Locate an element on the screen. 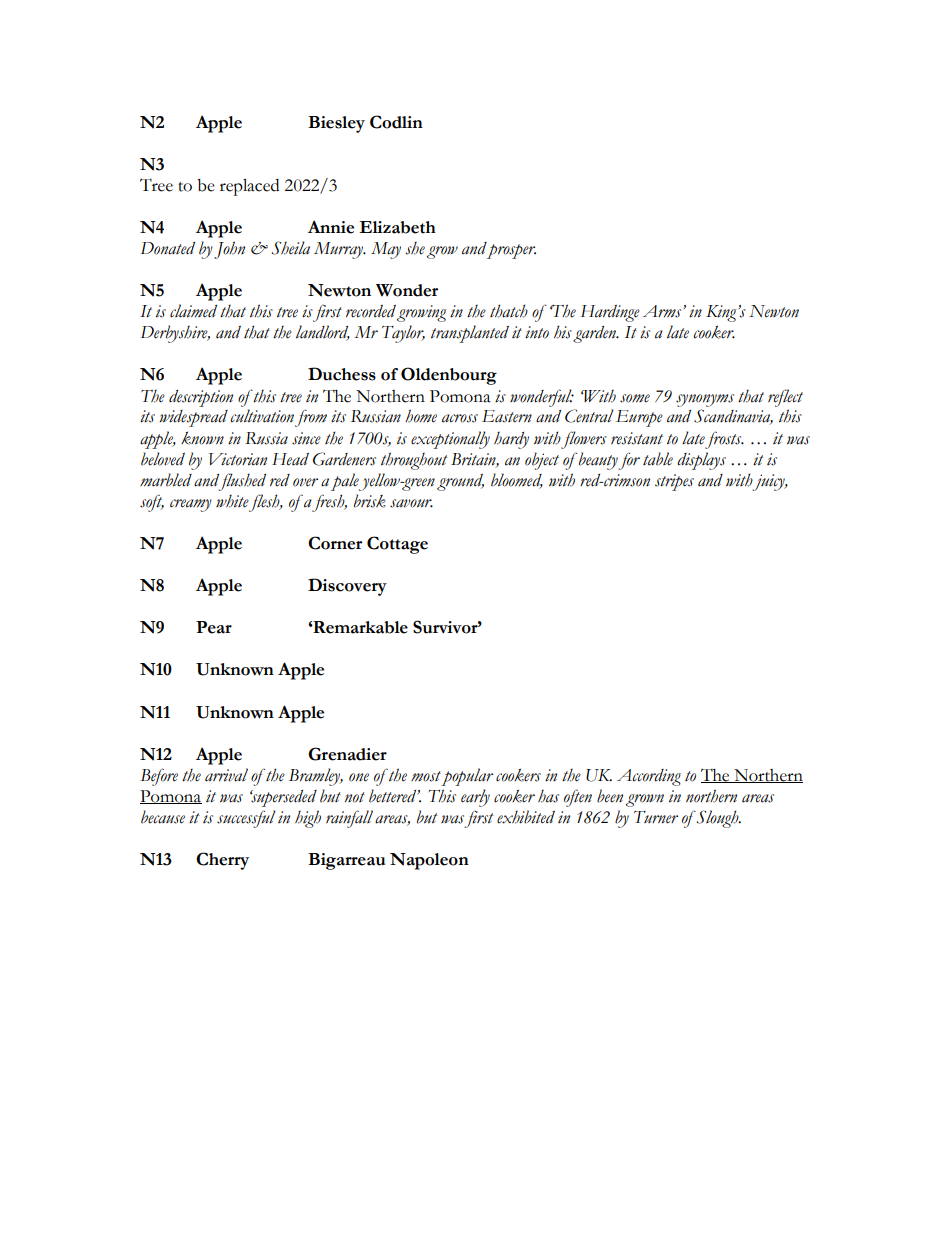  Derbyshire is located at coordinates (175, 334).
